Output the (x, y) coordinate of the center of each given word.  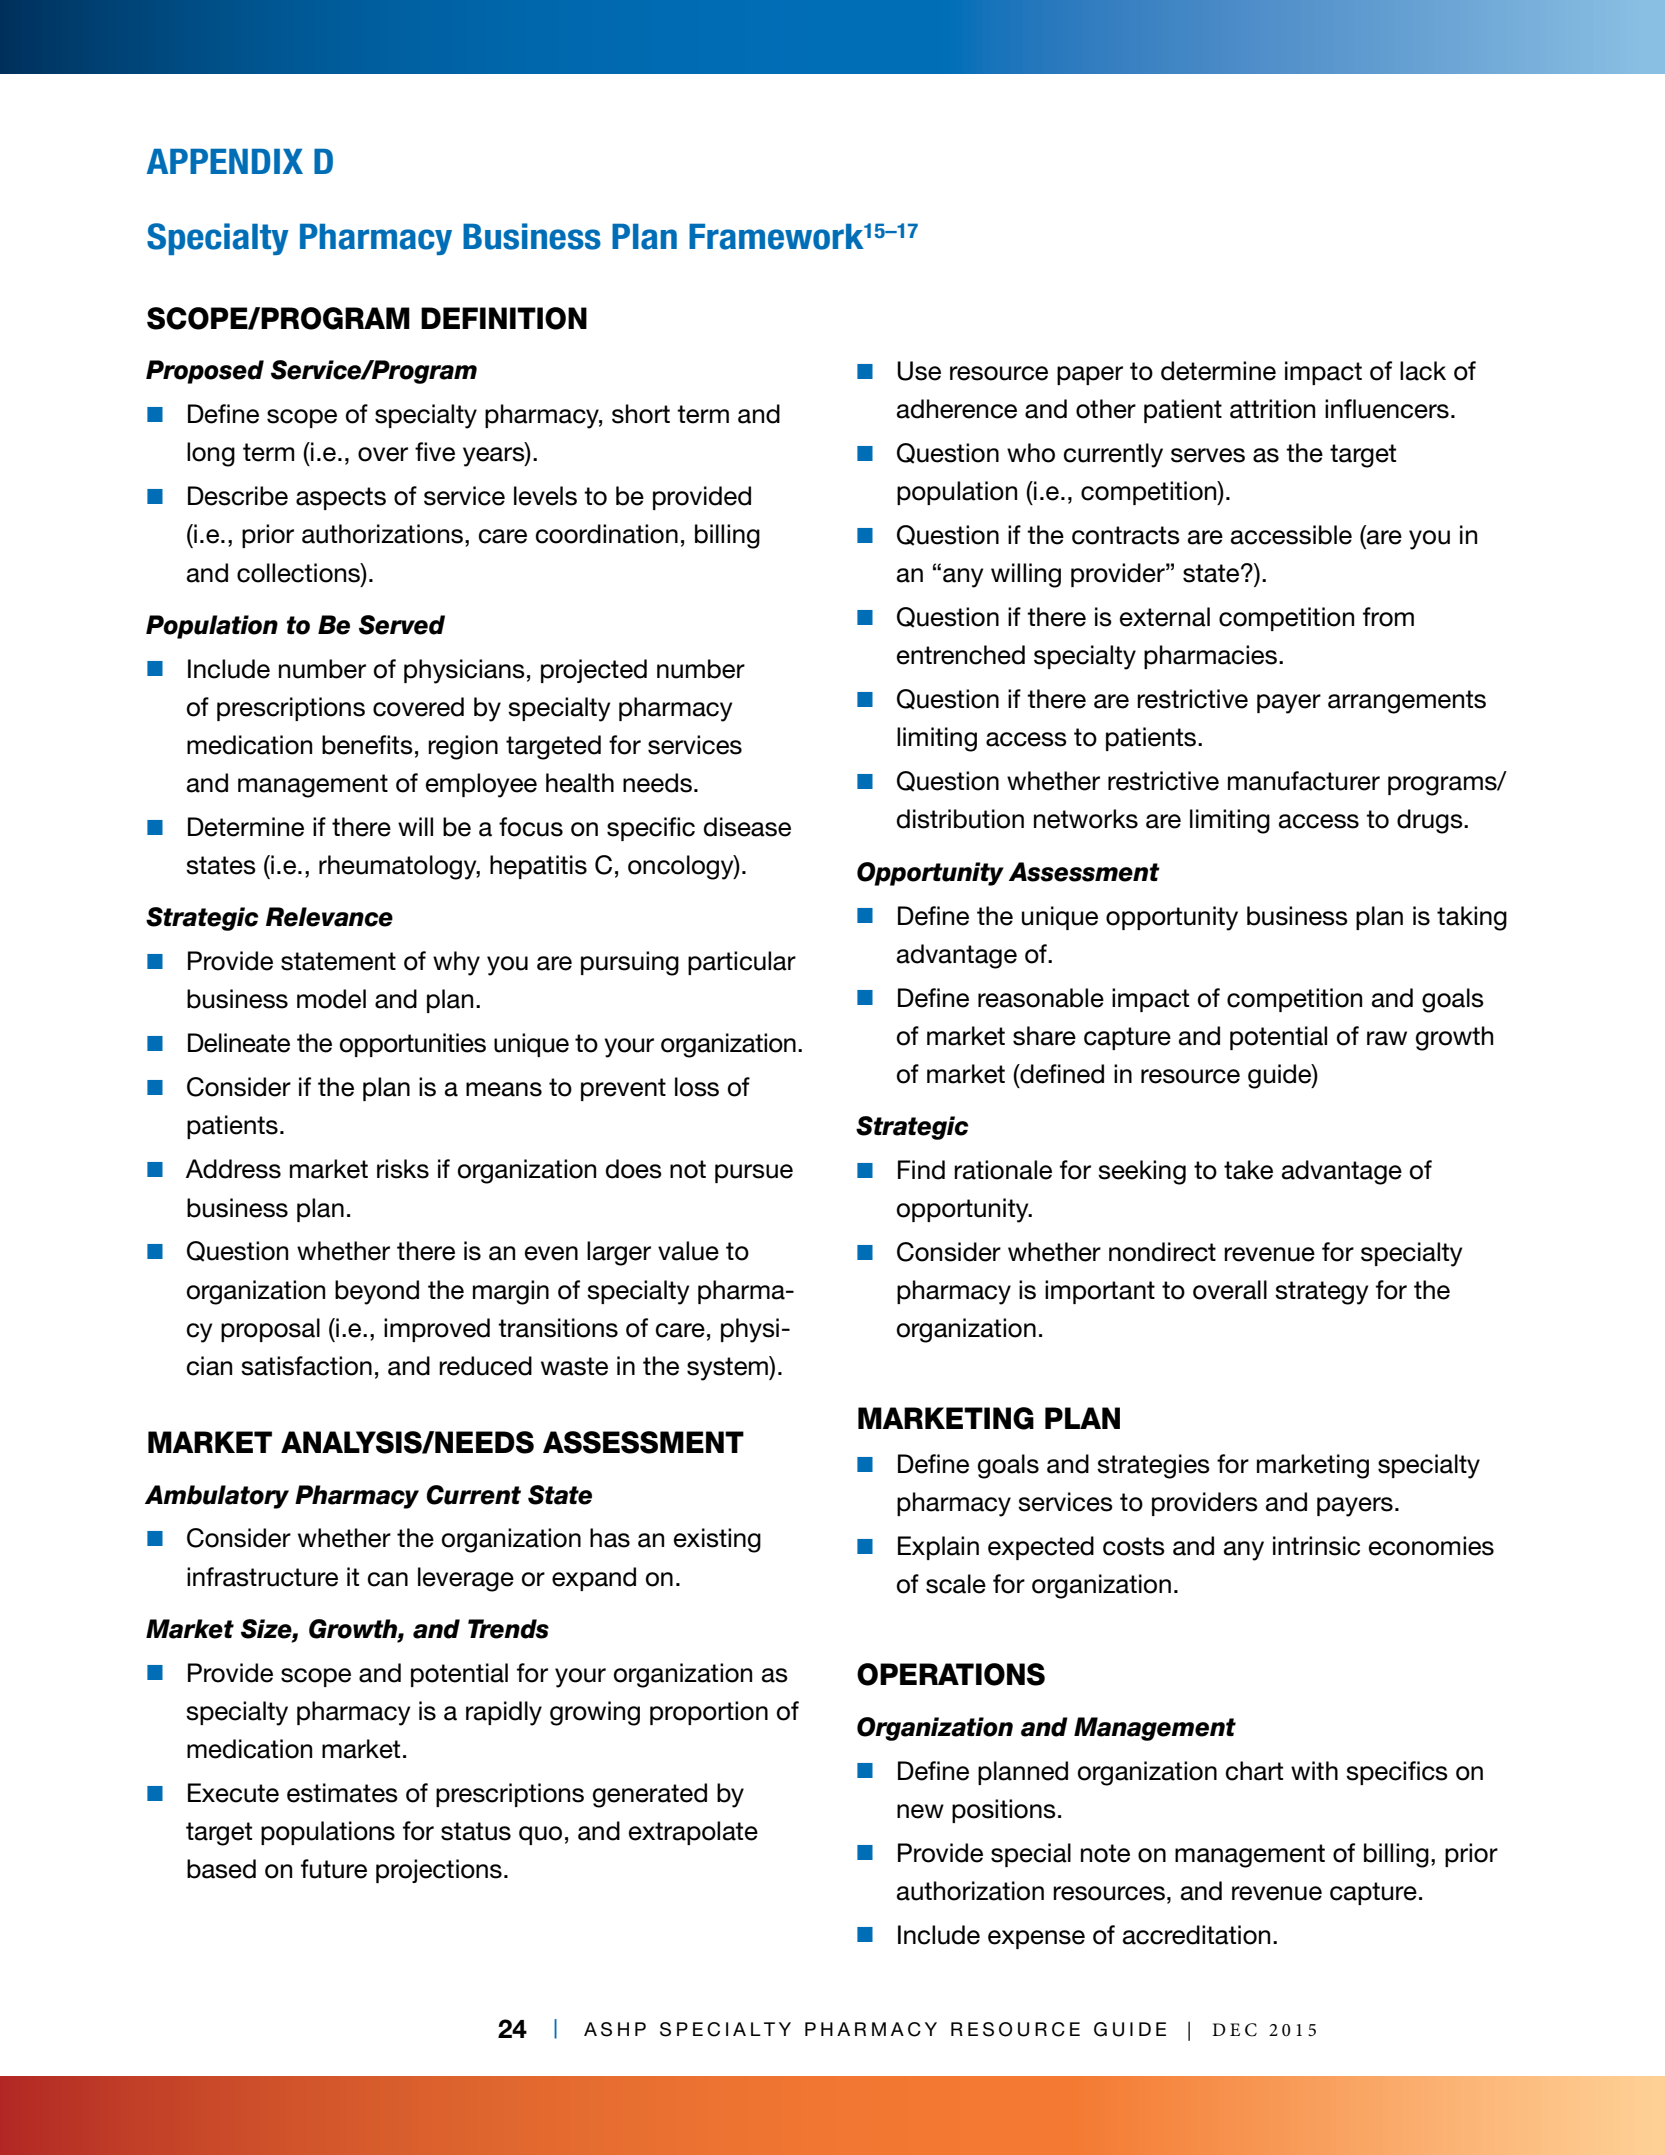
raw (1387, 1038)
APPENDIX (225, 161)
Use (919, 371)
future (334, 1869)
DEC (1234, 2030)
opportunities (413, 1045)
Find (921, 1170)
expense (1036, 1939)
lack (1423, 371)
